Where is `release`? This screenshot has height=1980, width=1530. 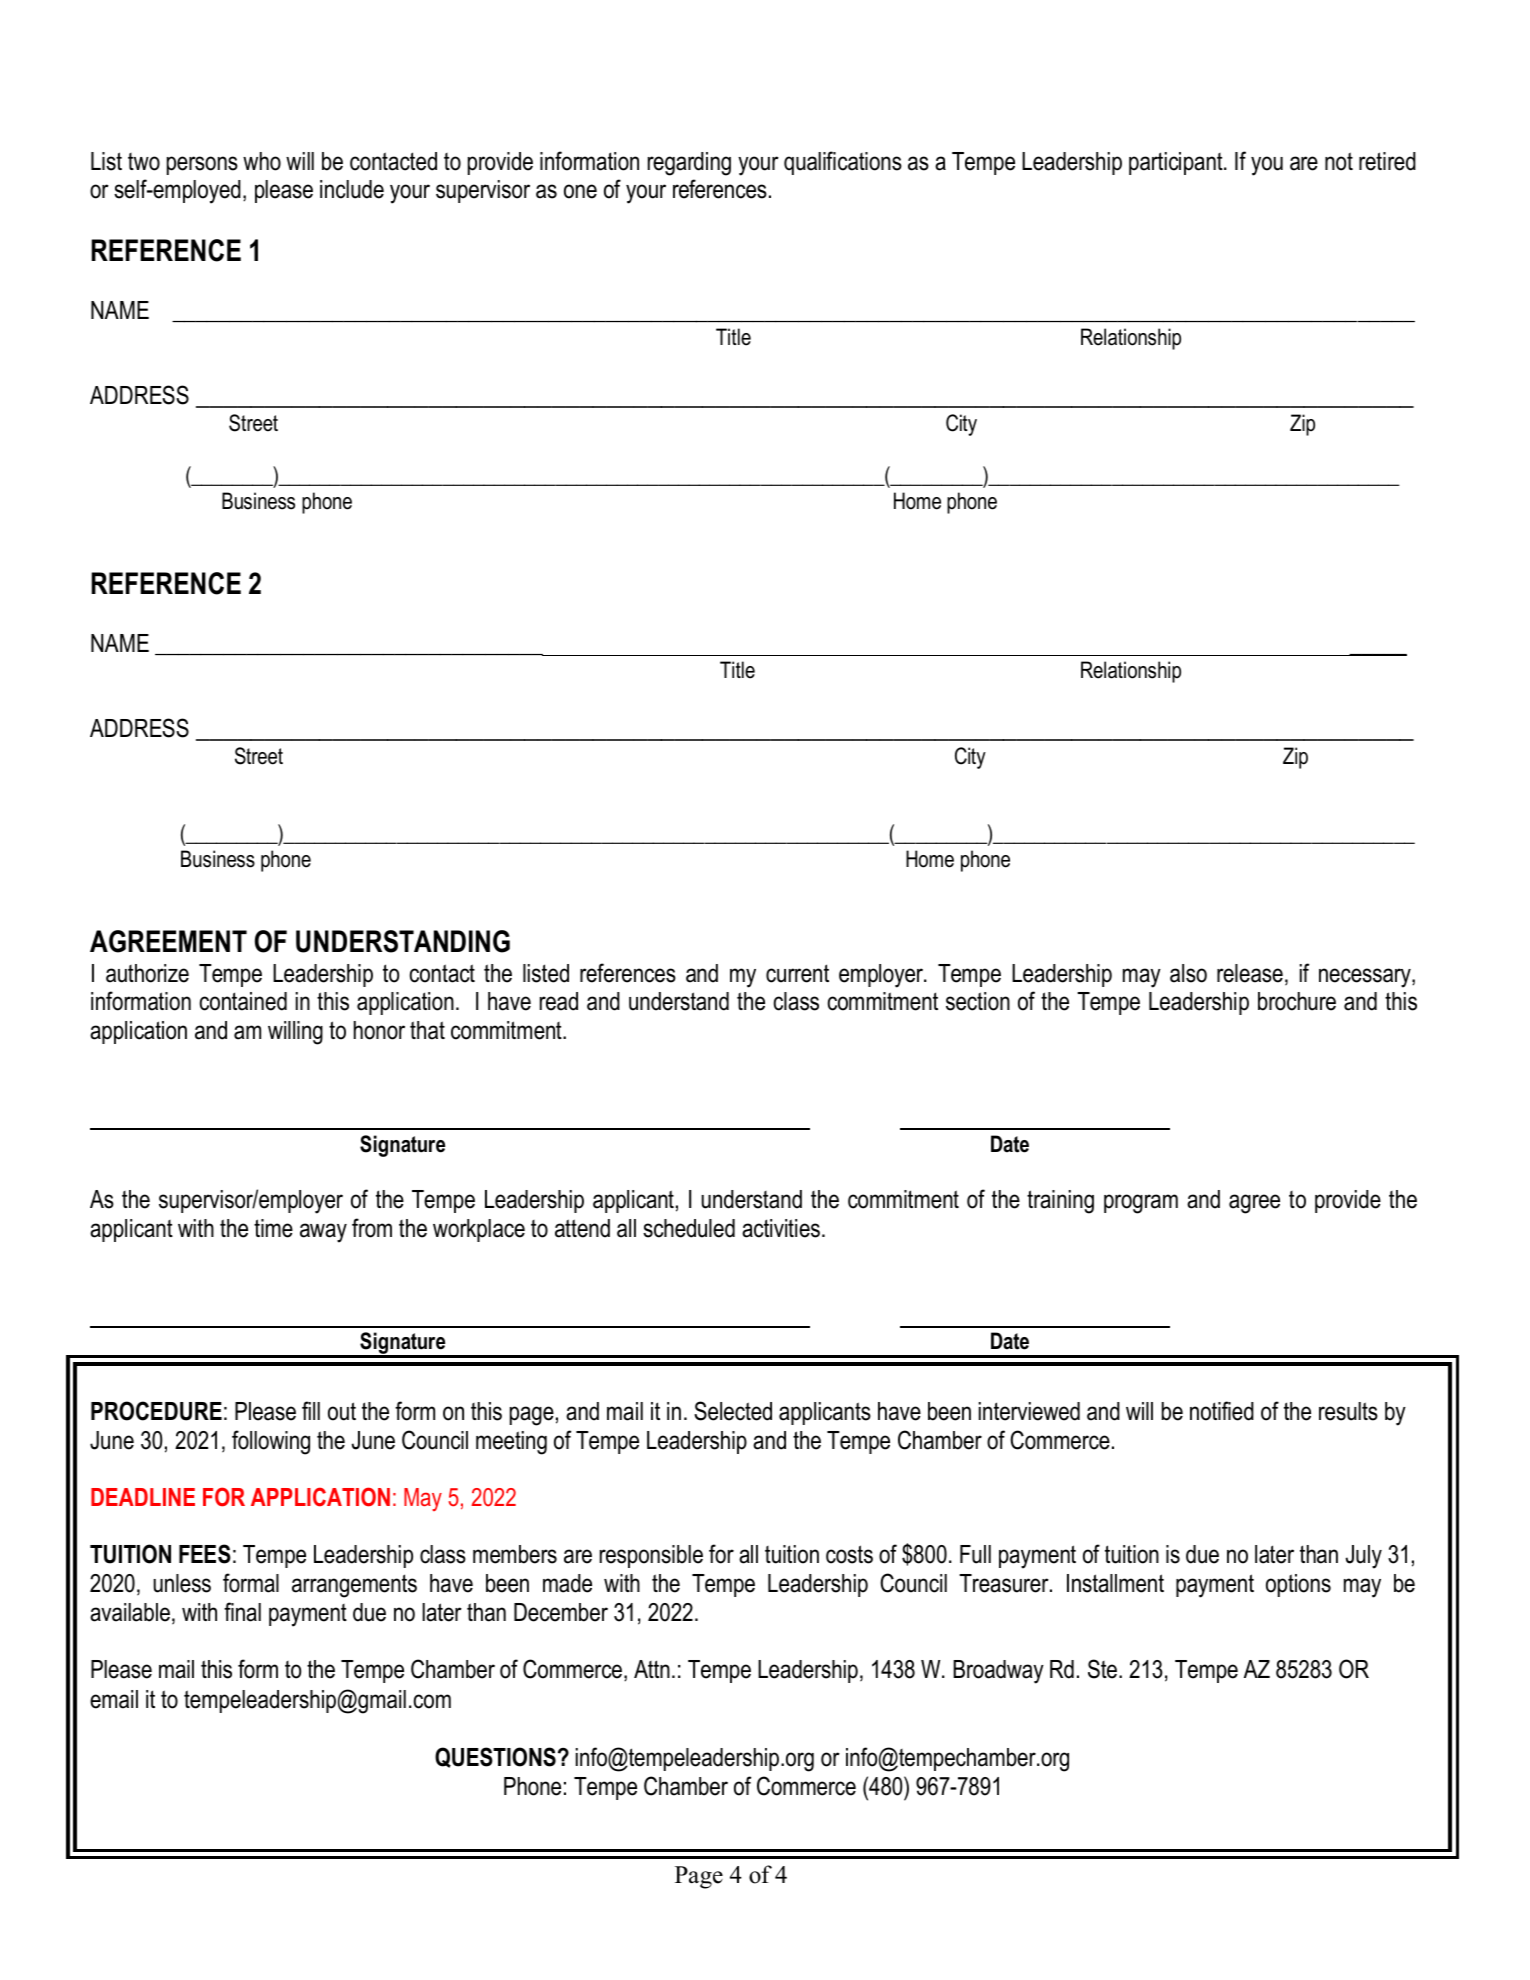 release is located at coordinates (1250, 973).
